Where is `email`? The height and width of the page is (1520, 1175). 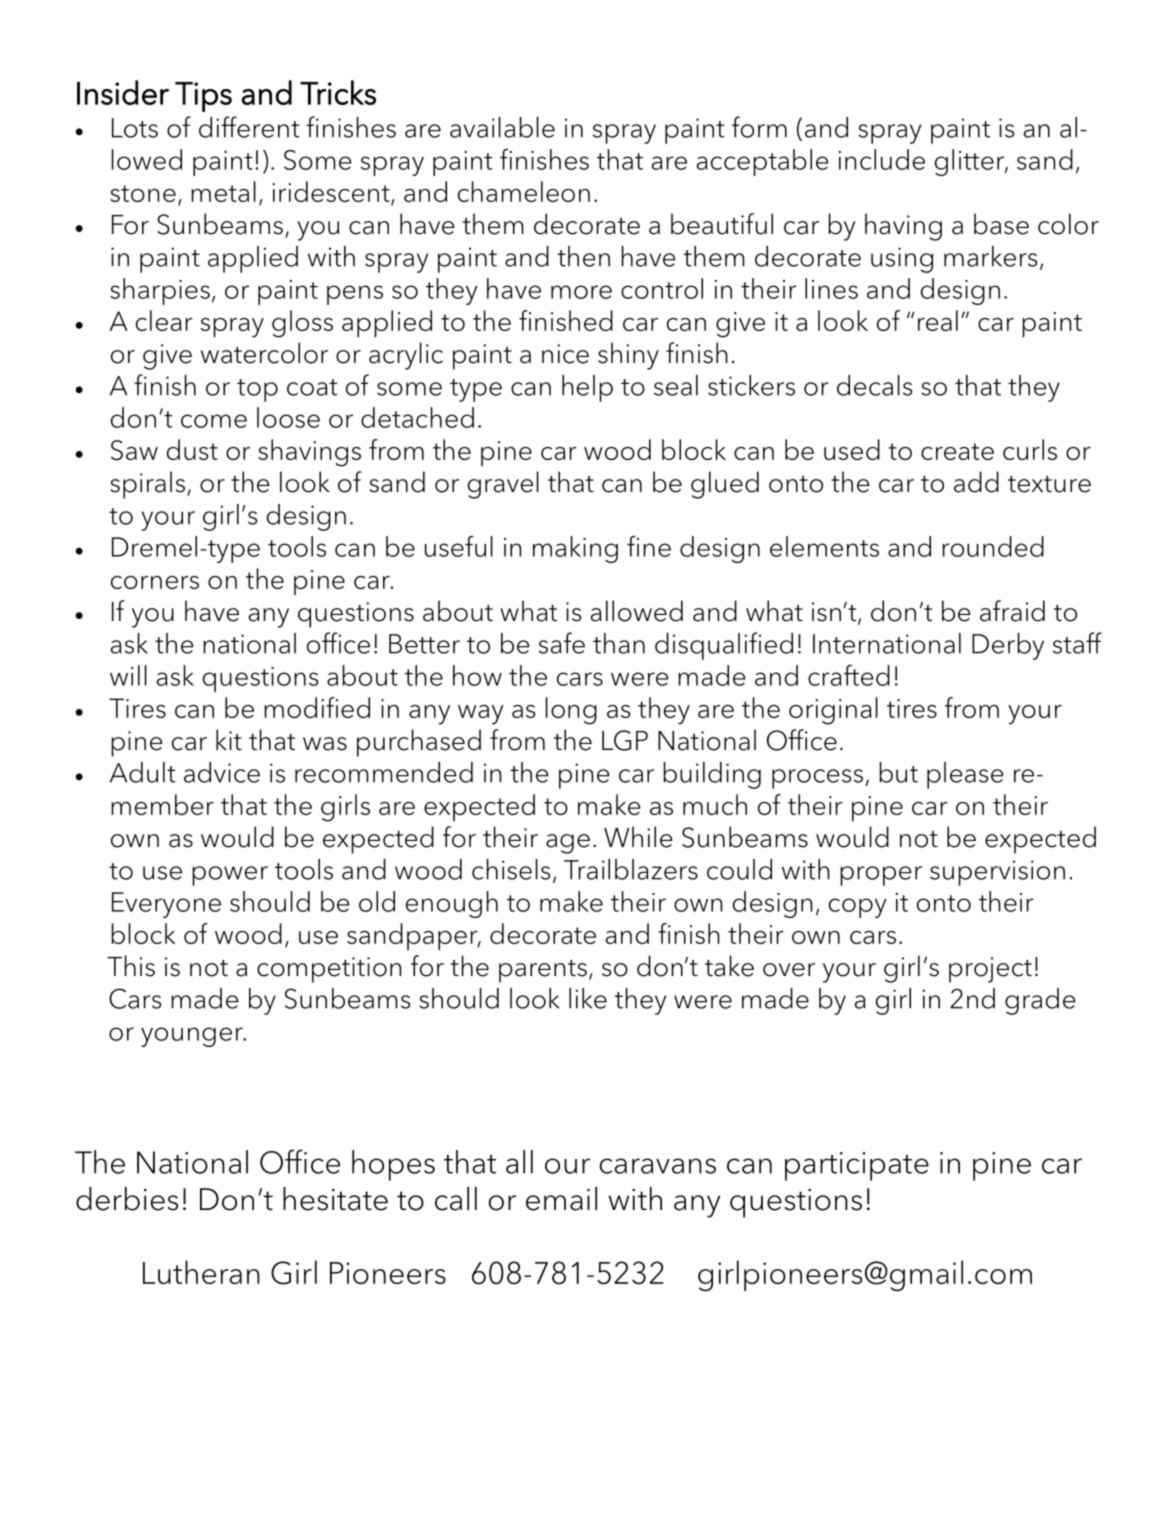 email is located at coordinates (561, 1199).
